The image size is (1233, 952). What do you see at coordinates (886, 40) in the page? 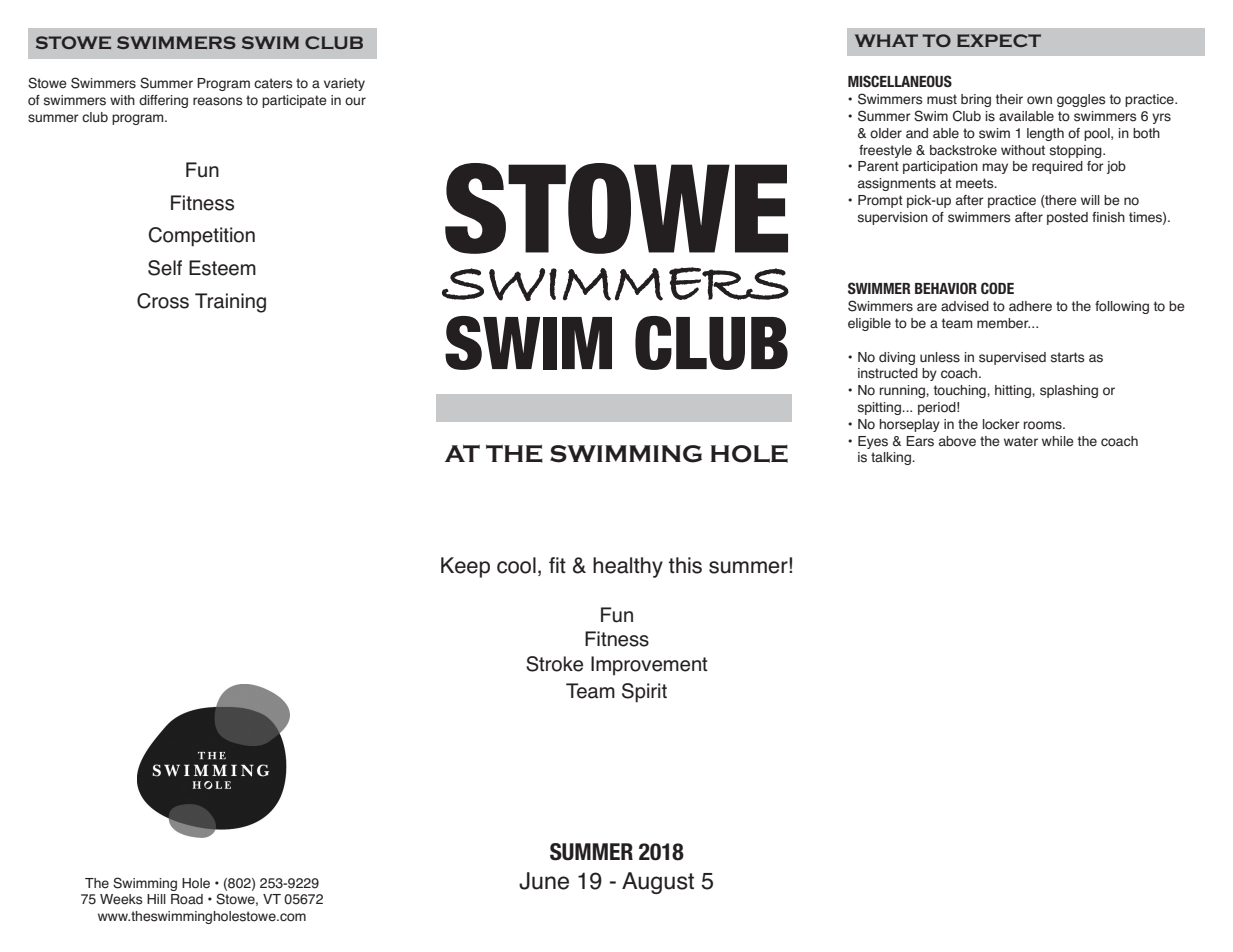
I see `WHAT` at bounding box center [886, 40].
